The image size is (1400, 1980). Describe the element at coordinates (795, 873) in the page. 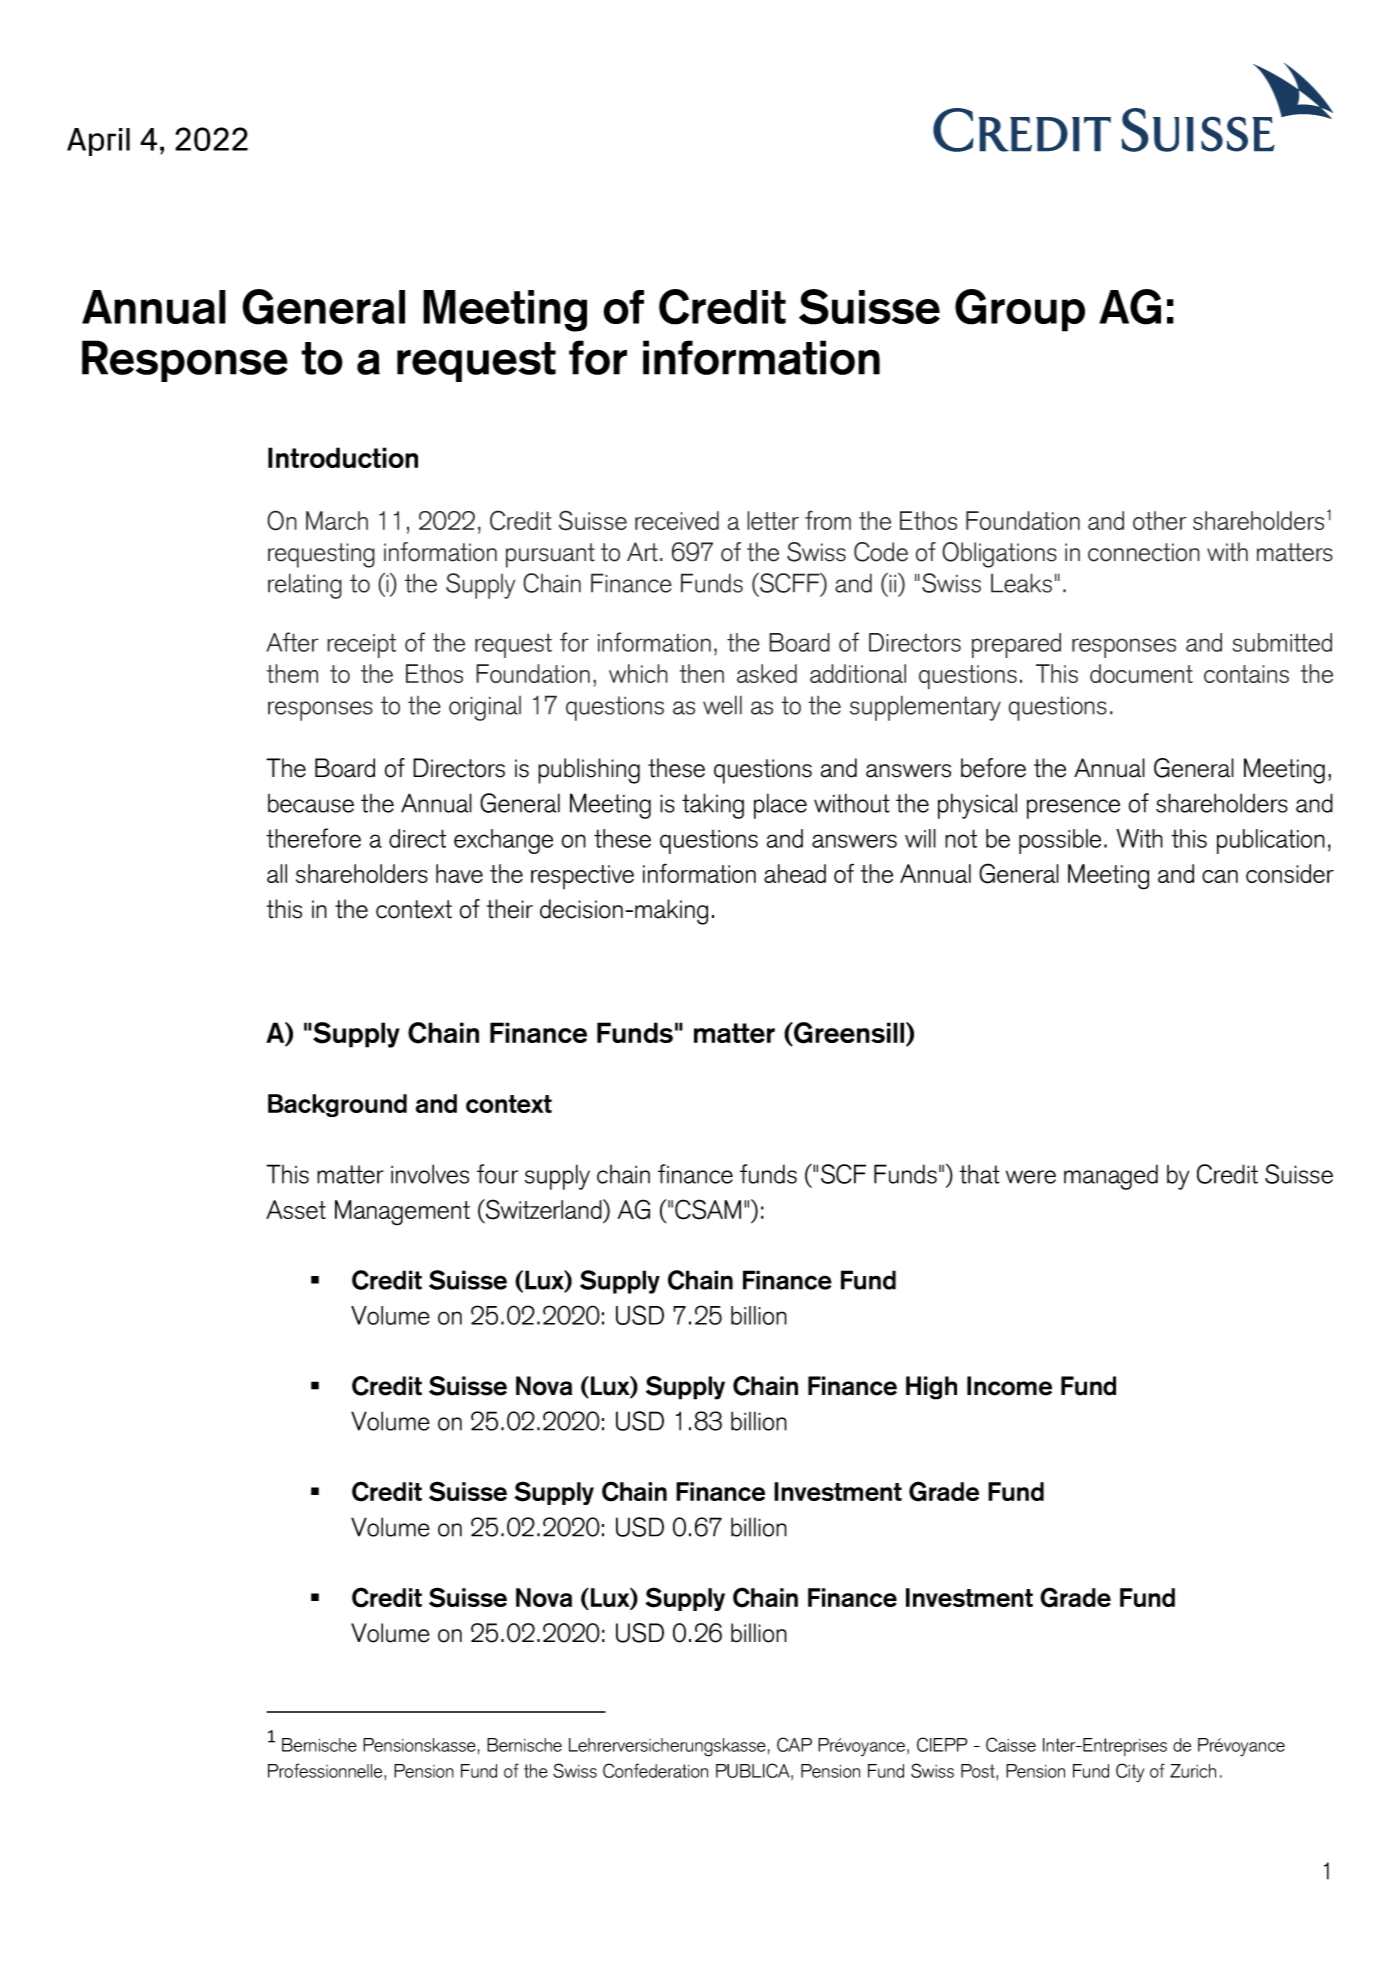

I see `ahead` at that location.
